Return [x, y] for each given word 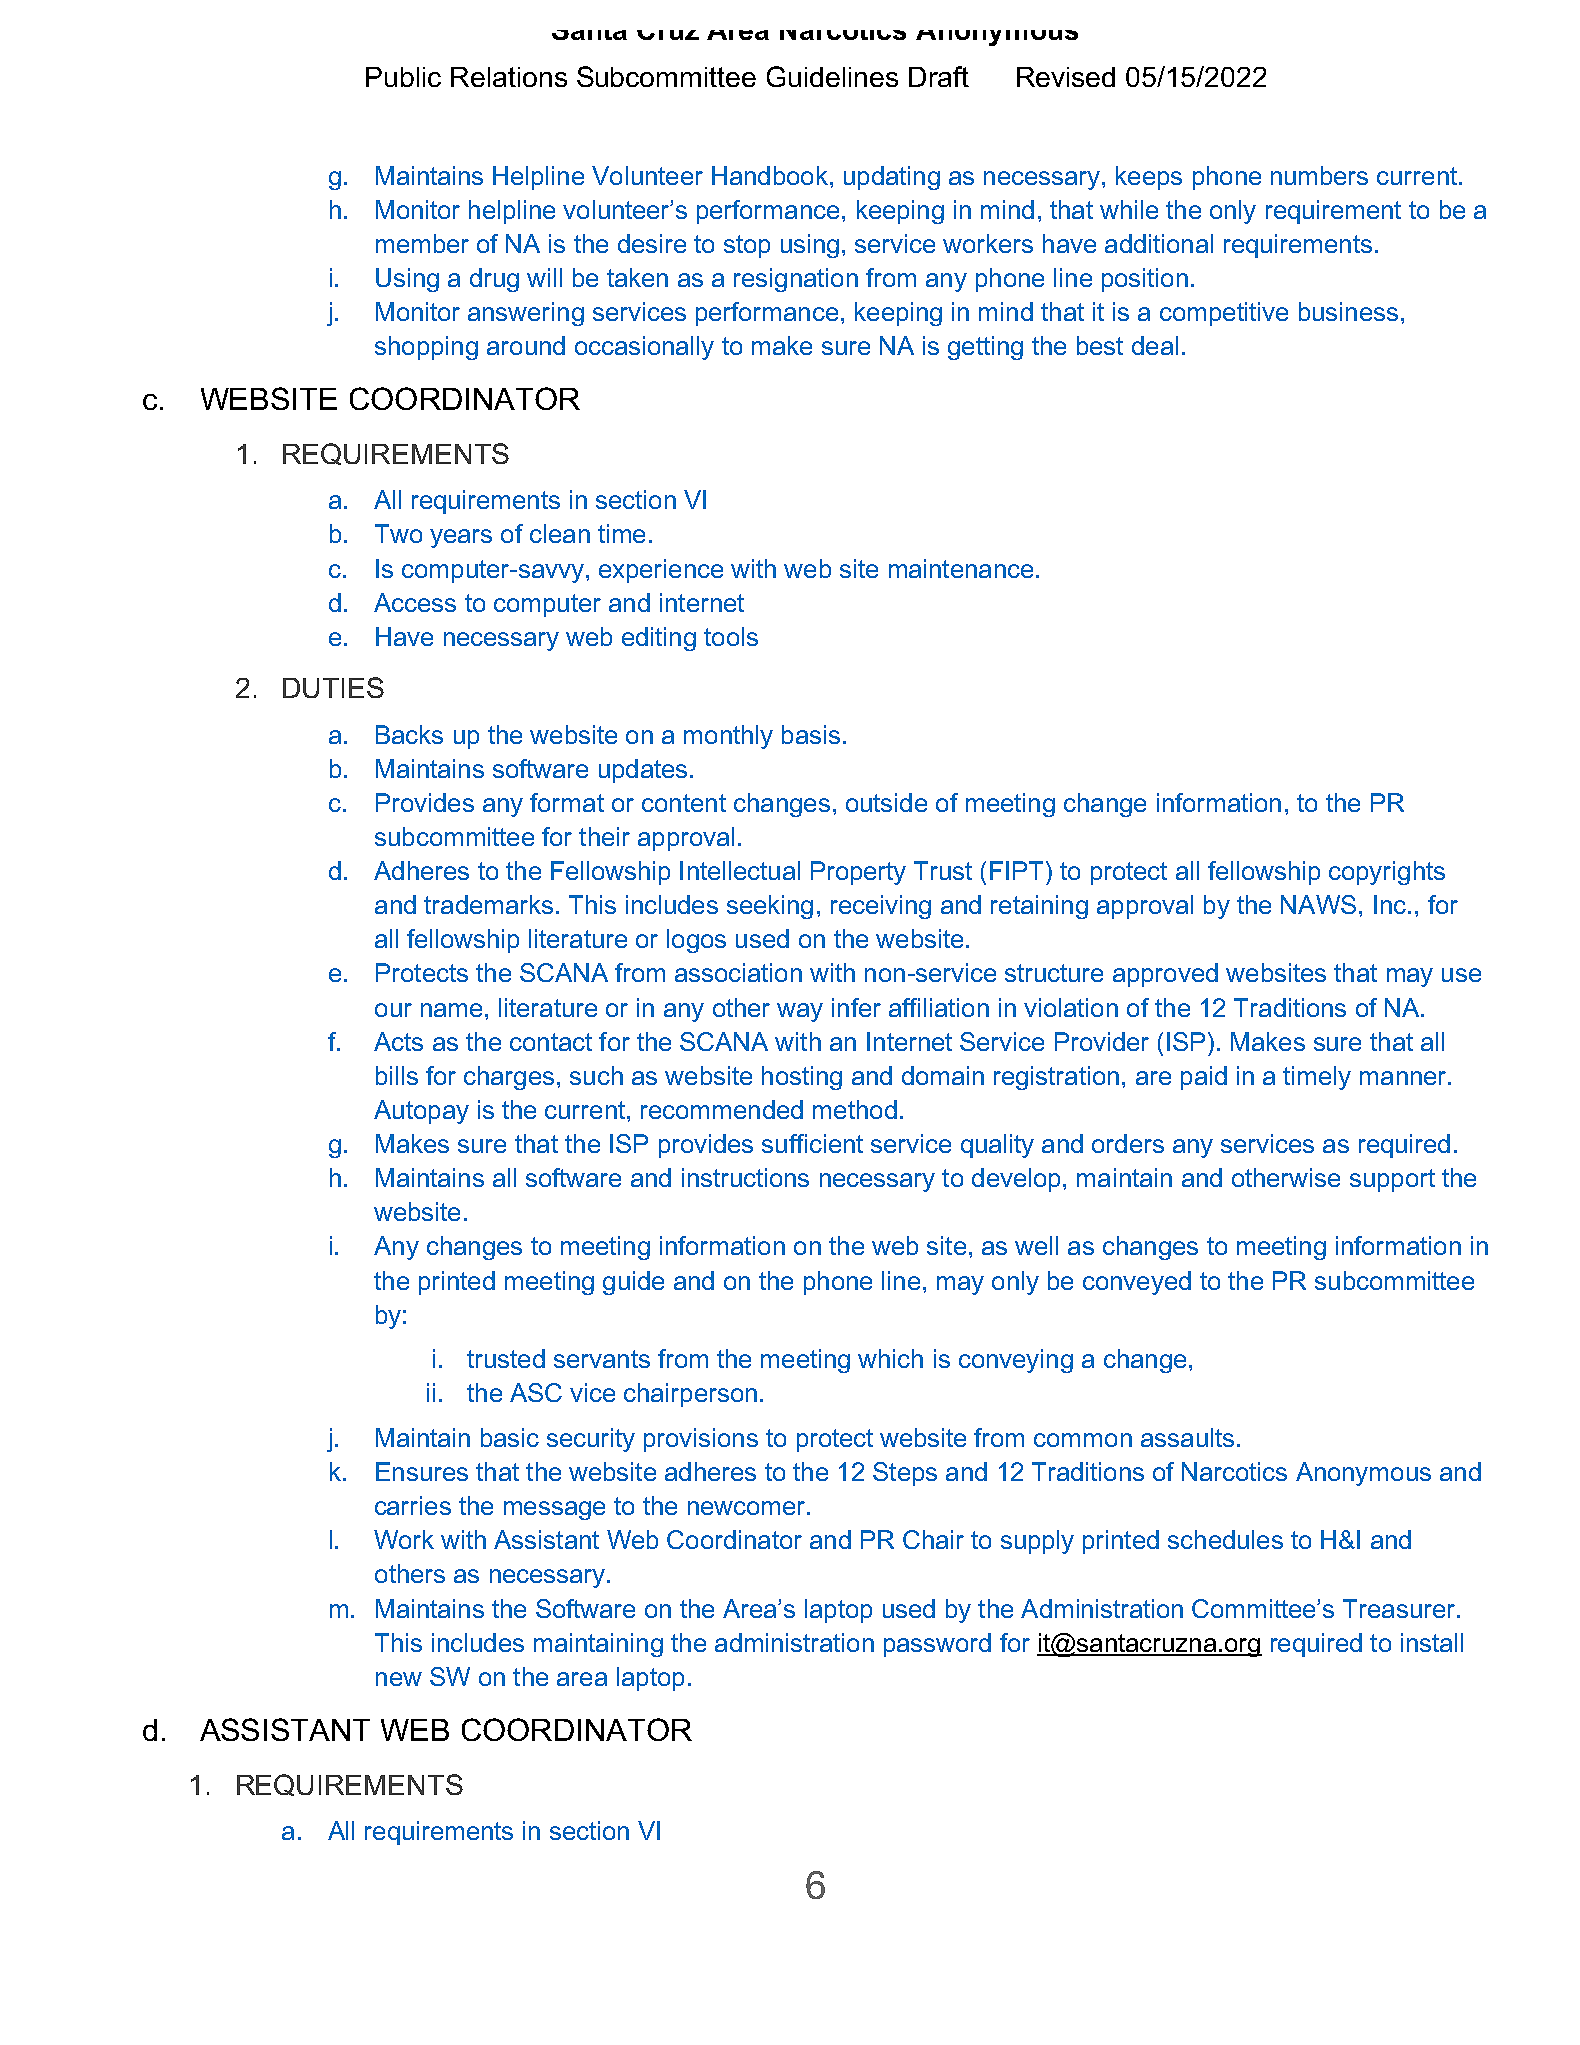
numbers [1319, 175]
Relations [509, 77]
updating [892, 178]
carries [413, 1505]
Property [858, 873]
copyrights [1387, 873]
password [937, 1645]
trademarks [488, 904]
